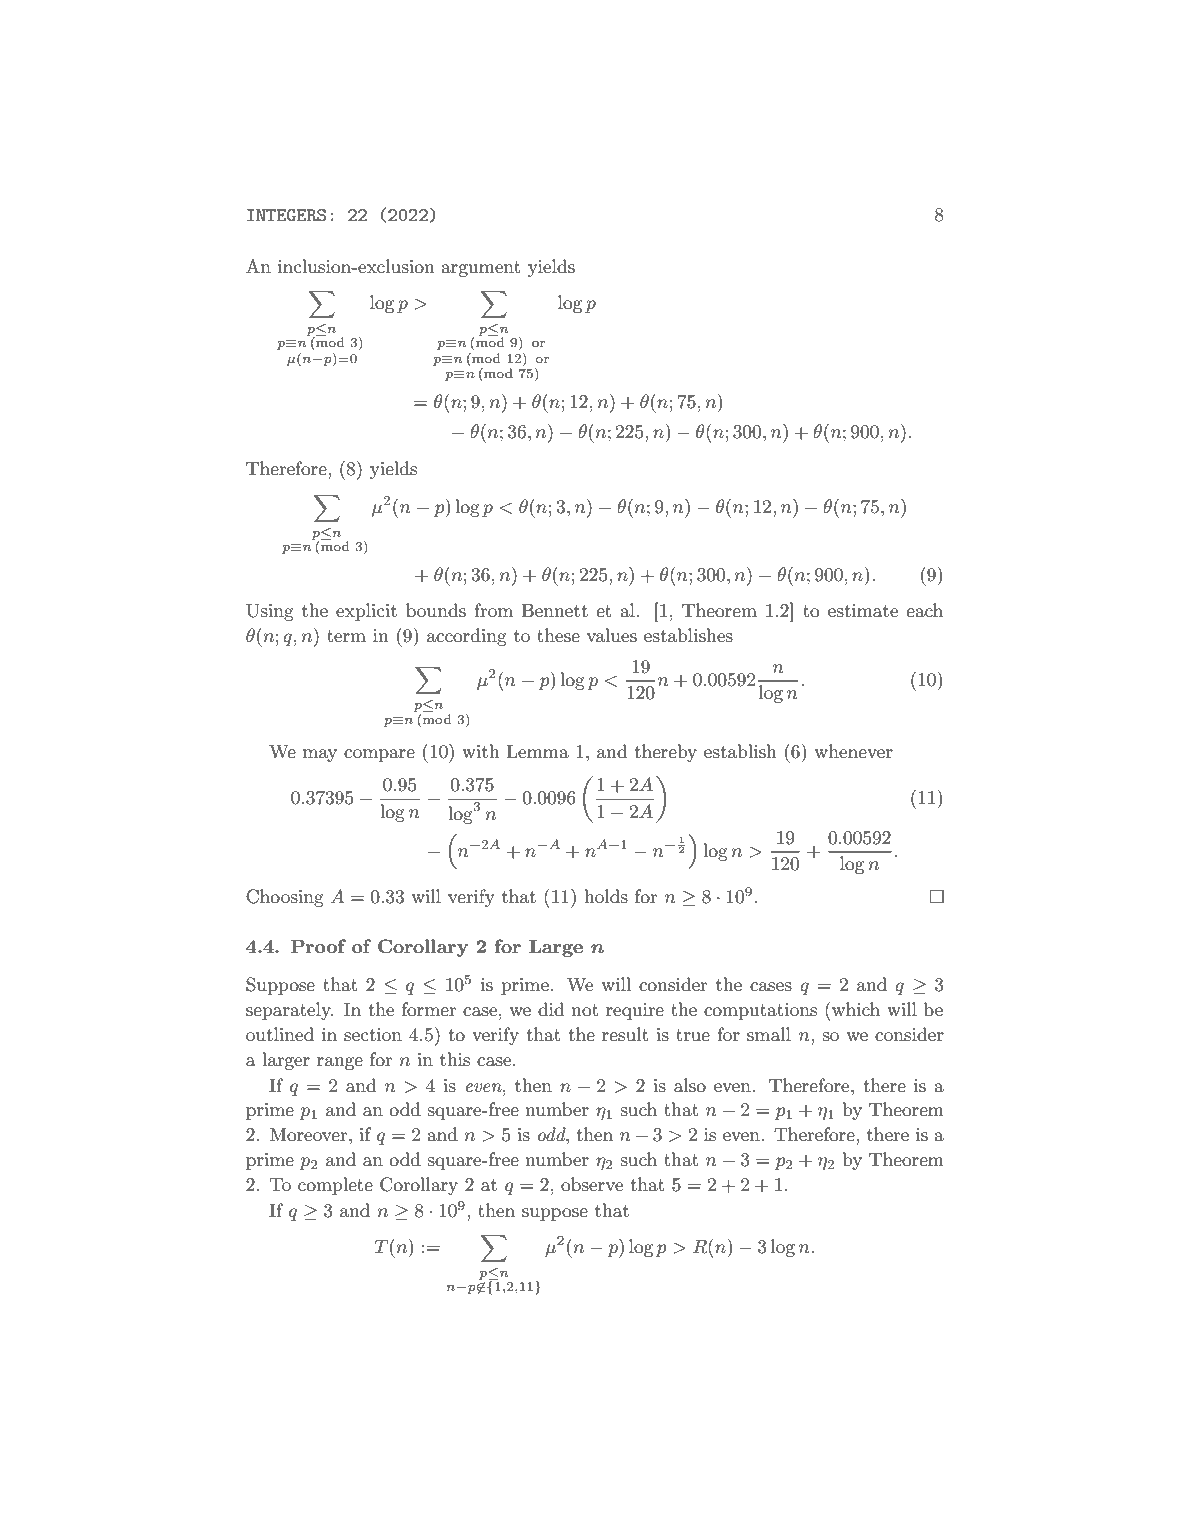  What do you see at coordinates (335, 1186) in the screenshot?
I see `complete` at bounding box center [335, 1186].
